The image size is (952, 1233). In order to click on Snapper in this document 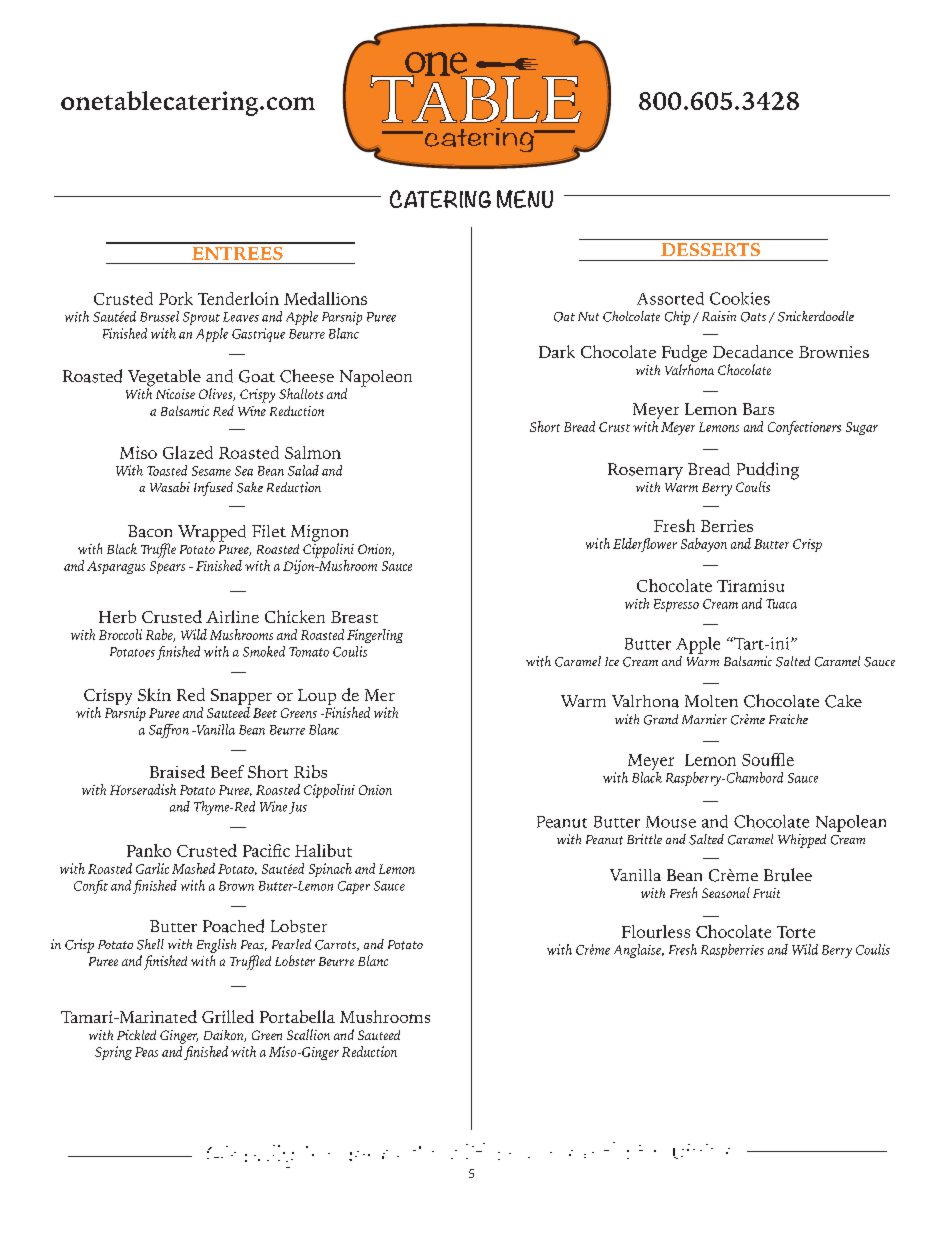, I will do `click(241, 698)`.
